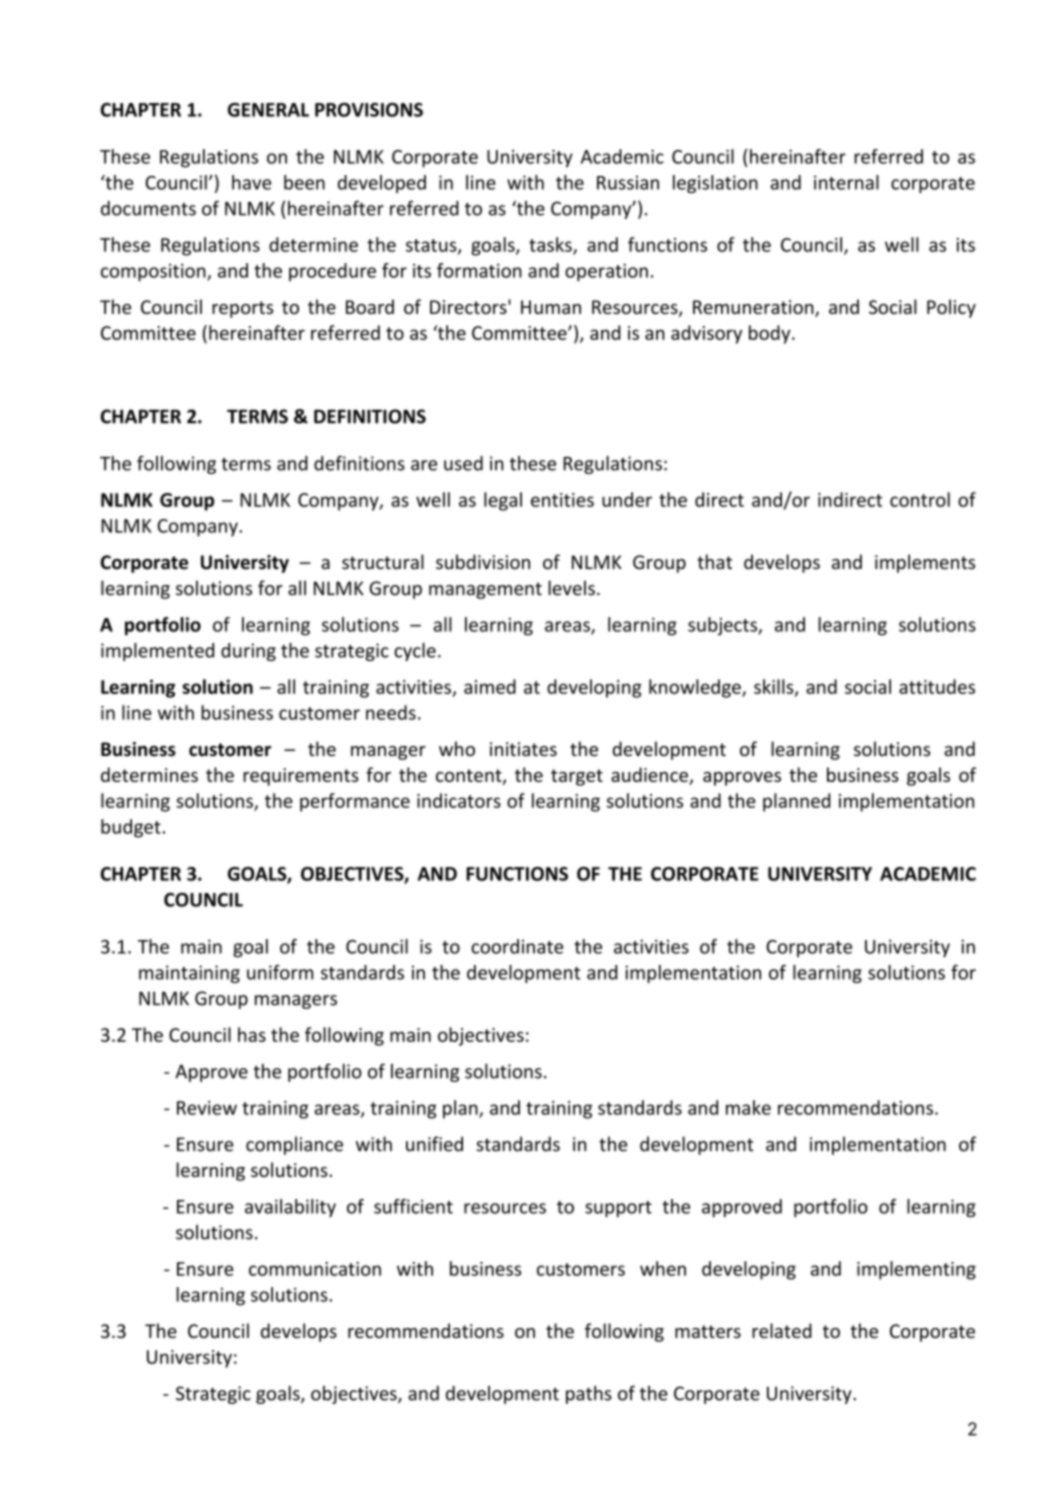 Image resolution: width=1051 pixels, height=1486 pixels. I want to click on skills, so click(775, 687).
